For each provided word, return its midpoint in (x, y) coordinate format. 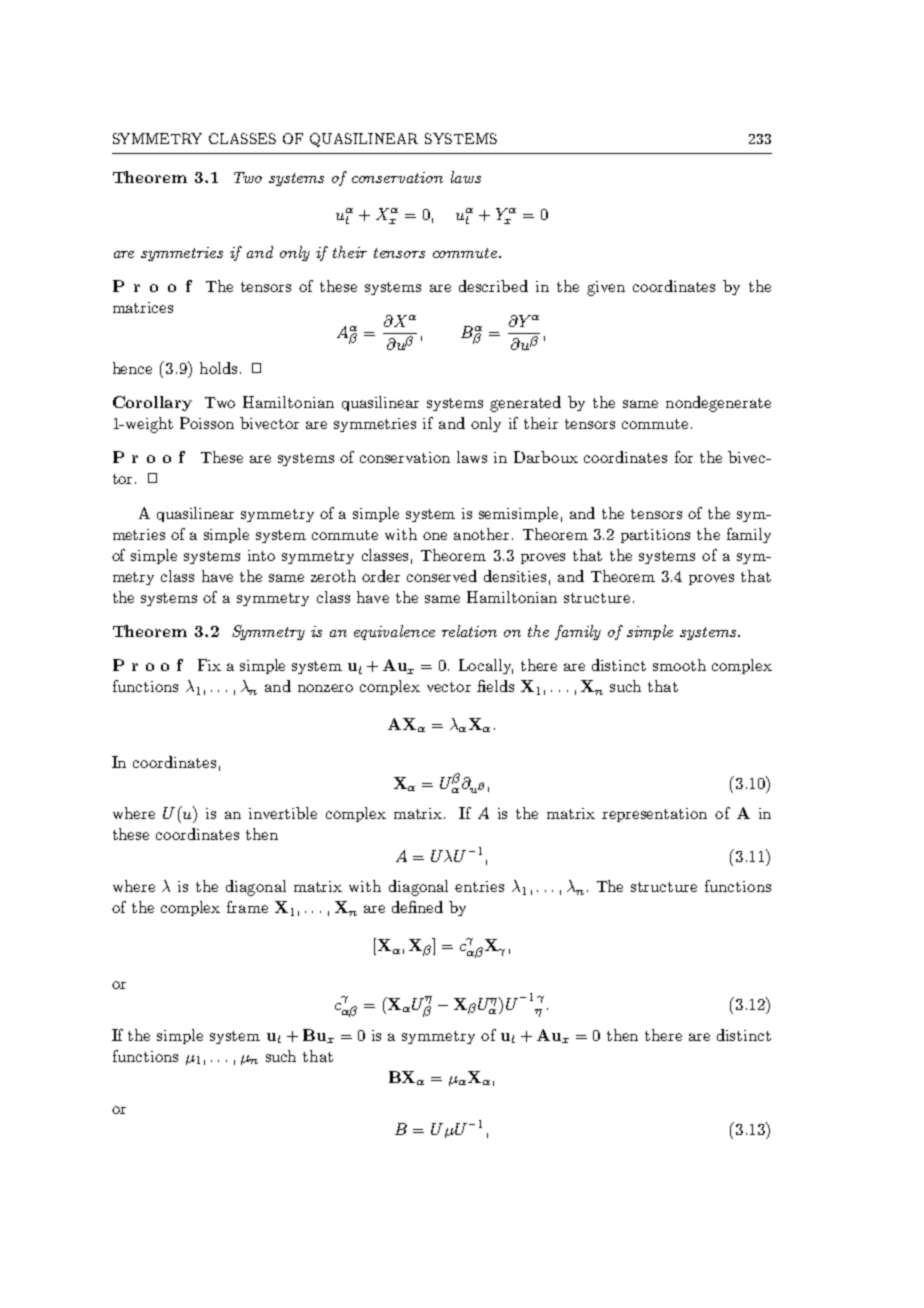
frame (247, 907)
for (684, 457)
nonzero (325, 688)
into (261, 555)
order (381, 576)
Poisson (207, 423)
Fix (209, 665)
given (606, 288)
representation (654, 815)
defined (417, 907)
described (493, 286)
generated (525, 404)
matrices (143, 307)
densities (515, 576)
